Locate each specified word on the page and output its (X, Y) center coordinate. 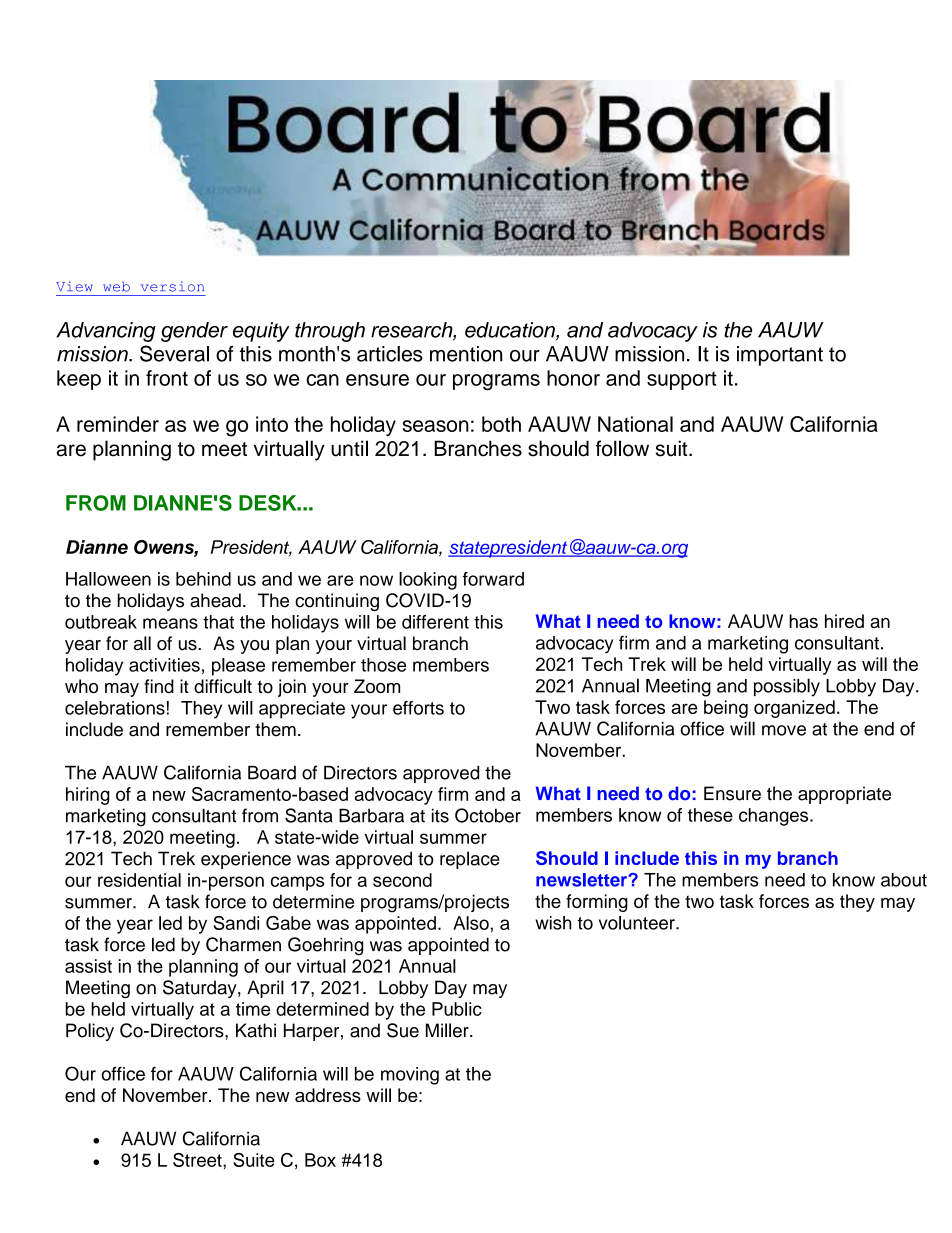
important (780, 356)
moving (410, 1076)
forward (493, 579)
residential (139, 880)
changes (775, 817)
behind (203, 579)
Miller (448, 1030)
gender (194, 332)
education (511, 331)
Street (198, 1160)
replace (470, 860)
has (803, 621)
